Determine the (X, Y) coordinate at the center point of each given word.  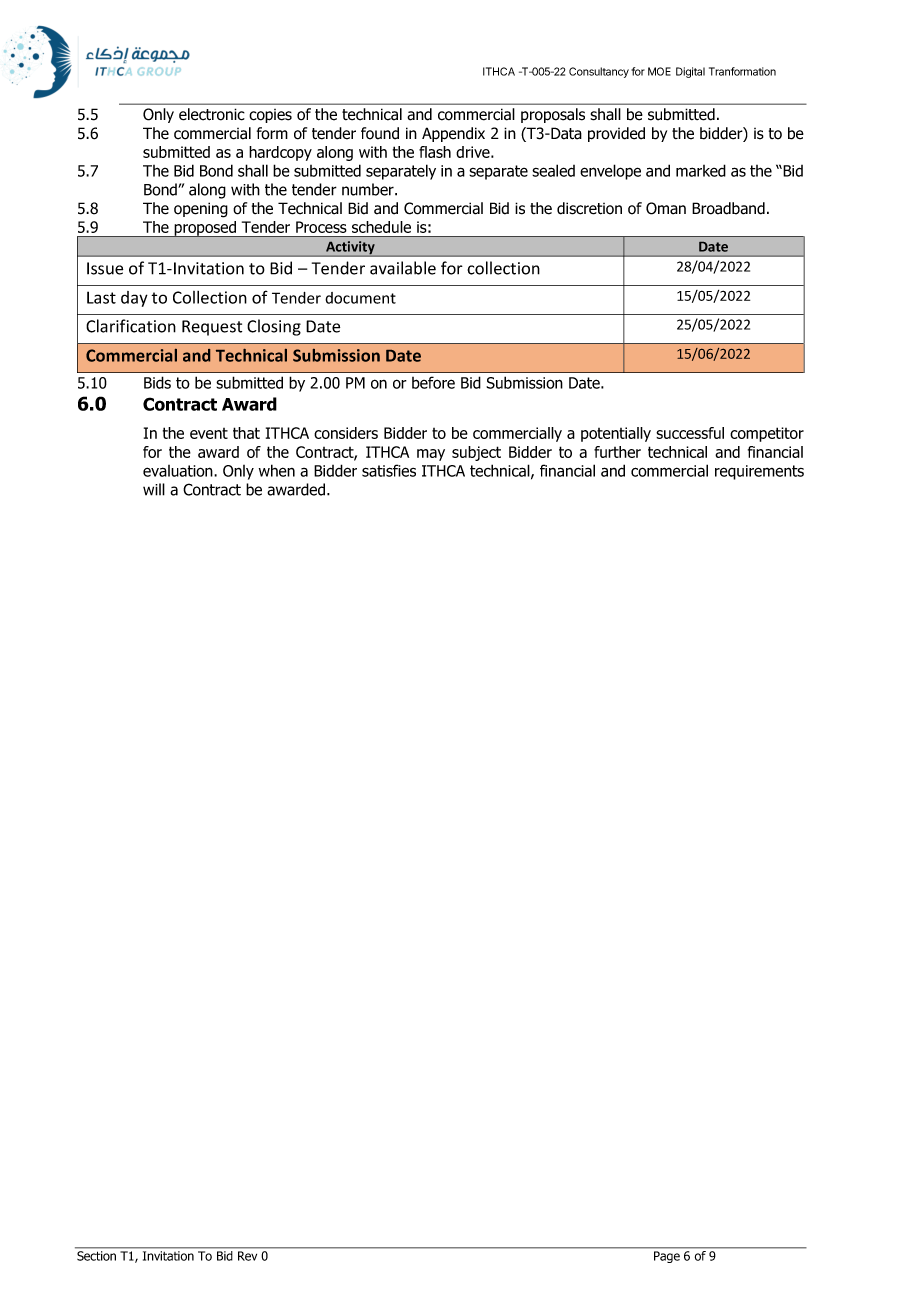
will (154, 489)
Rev (247, 1256)
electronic (212, 114)
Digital (690, 72)
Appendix (453, 134)
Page (667, 1257)
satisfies (389, 470)
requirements (759, 472)
